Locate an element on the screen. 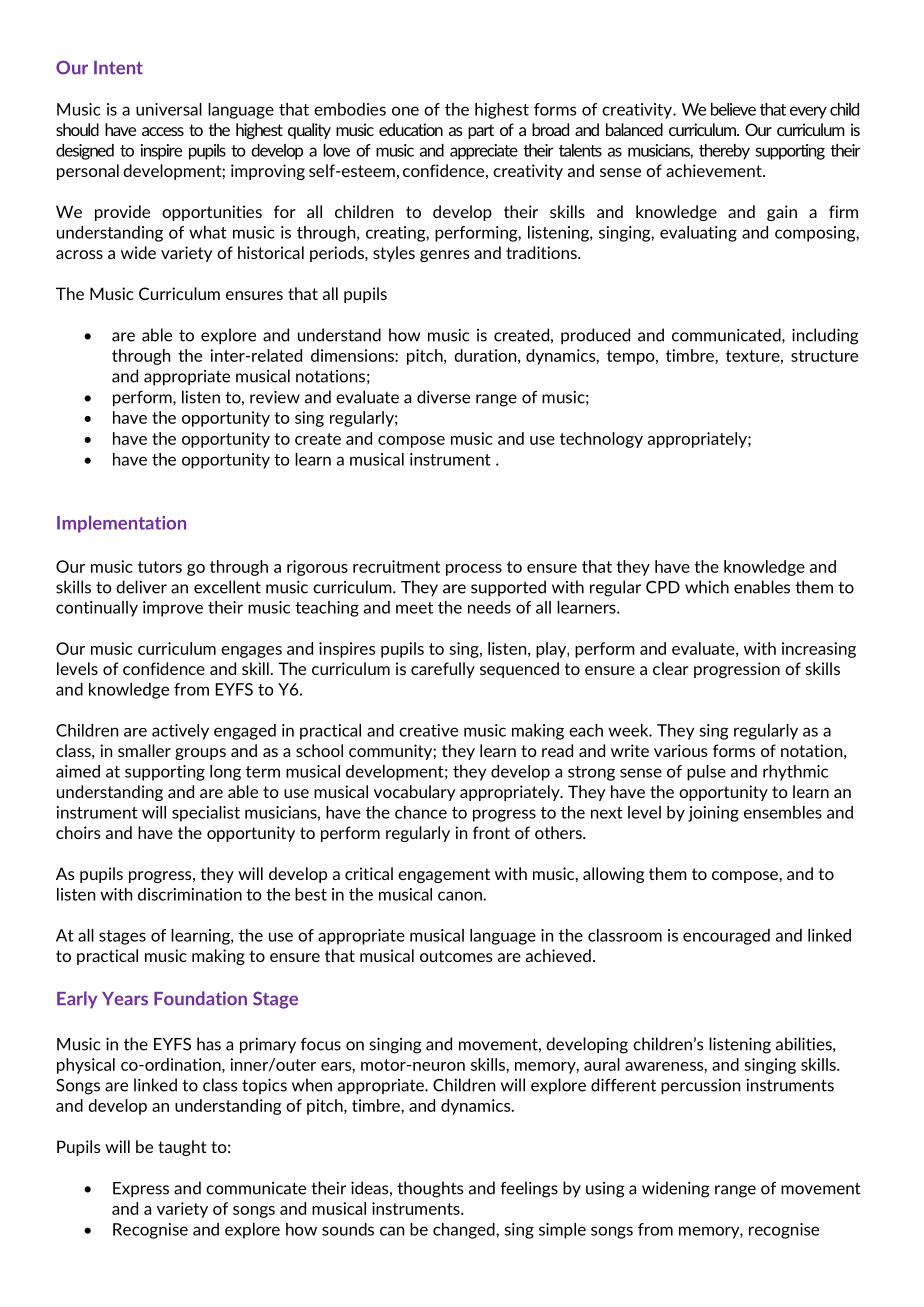 This screenshot has height=1307, width=924. believe is located at coordinates (733, 109).
